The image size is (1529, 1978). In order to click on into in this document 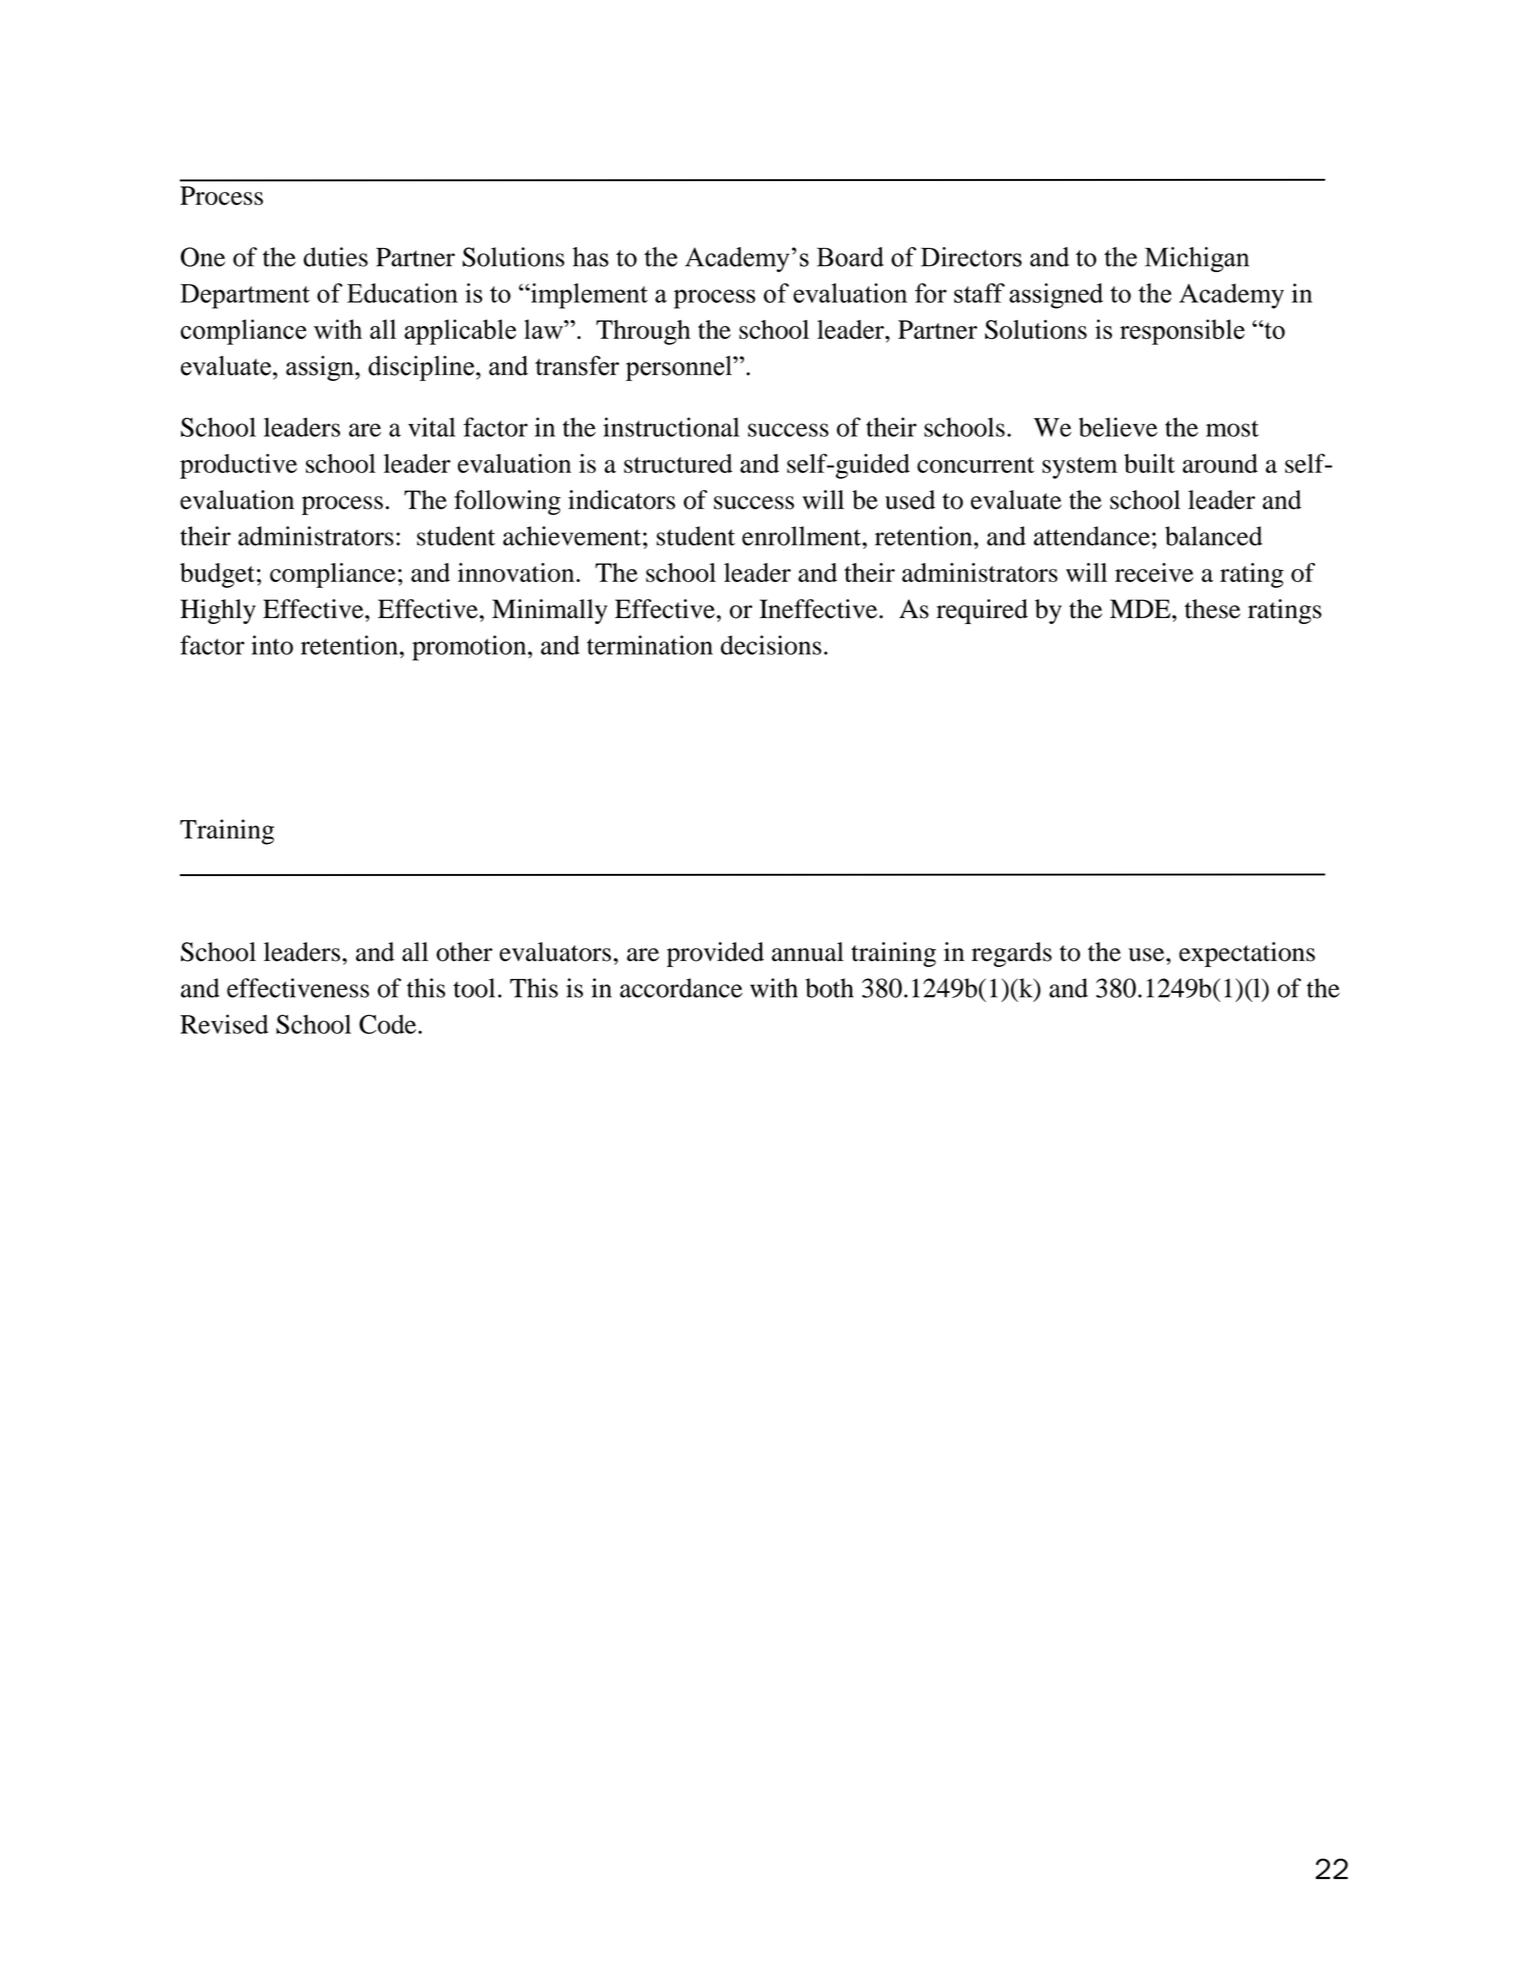, I will do `click(272, 645)`.
